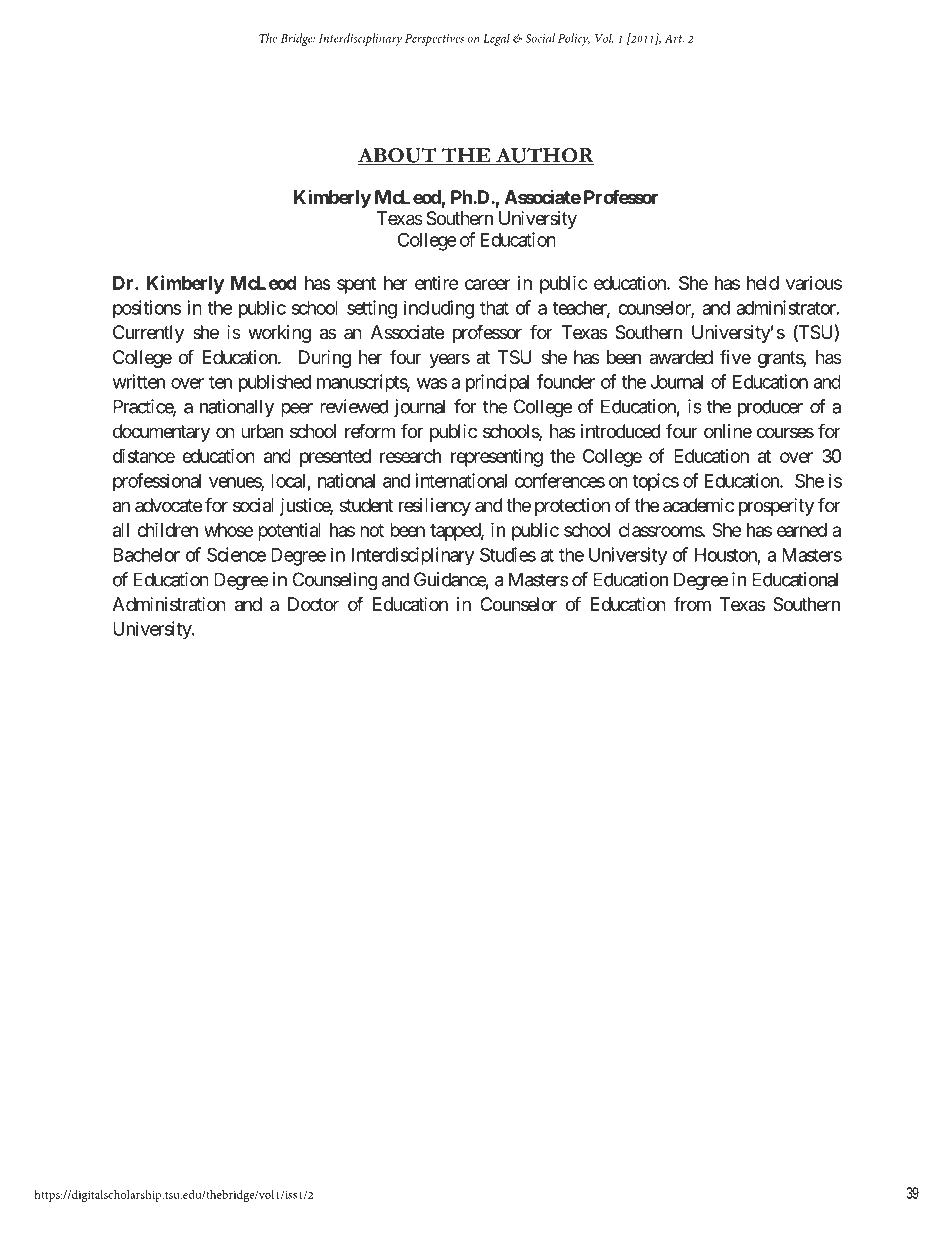  Describe the element at coordinates (313, 604) in the screenshot. I see `Doctor` at that location.
